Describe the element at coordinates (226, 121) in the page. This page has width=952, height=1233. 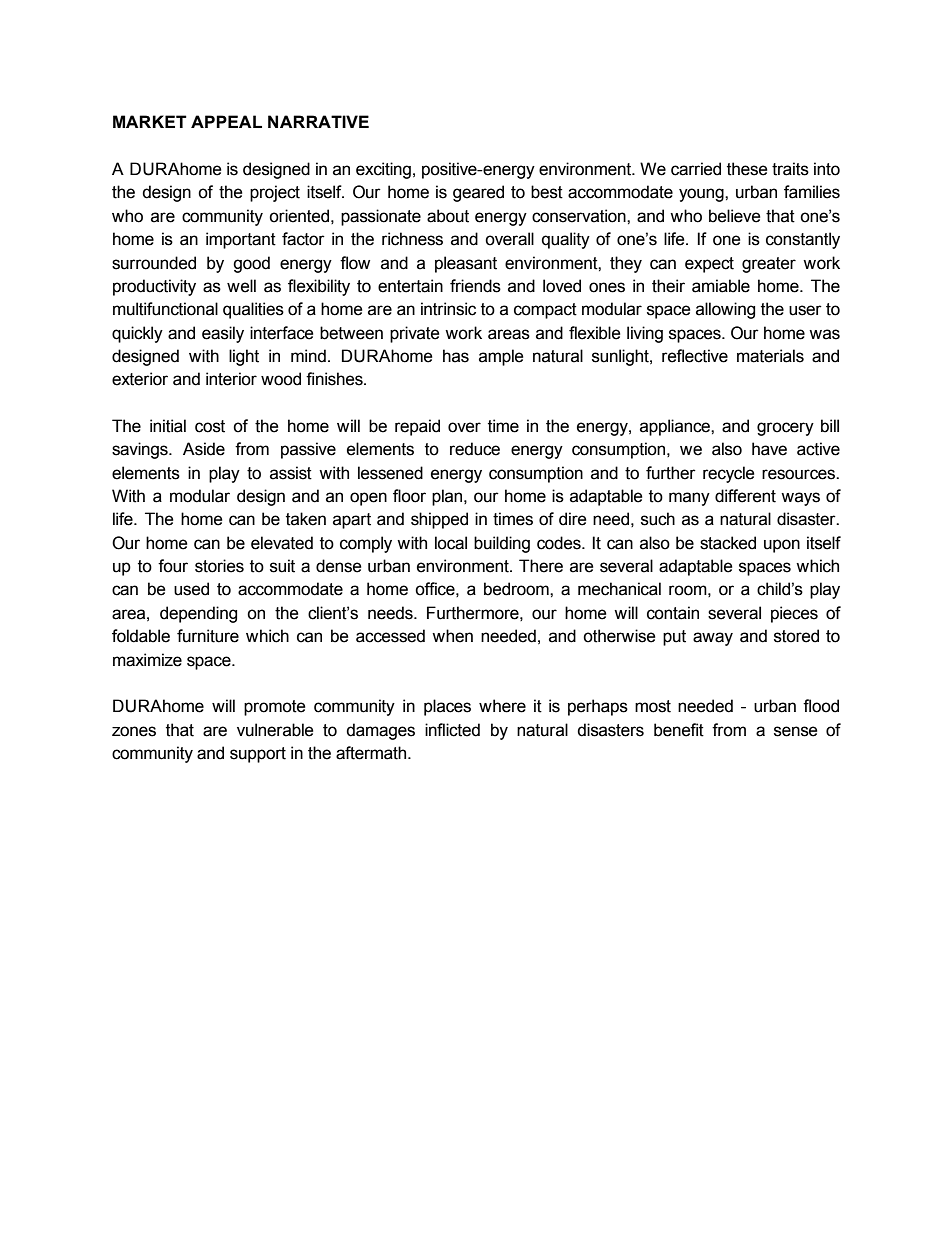
I see `APPEAL` at that location.
